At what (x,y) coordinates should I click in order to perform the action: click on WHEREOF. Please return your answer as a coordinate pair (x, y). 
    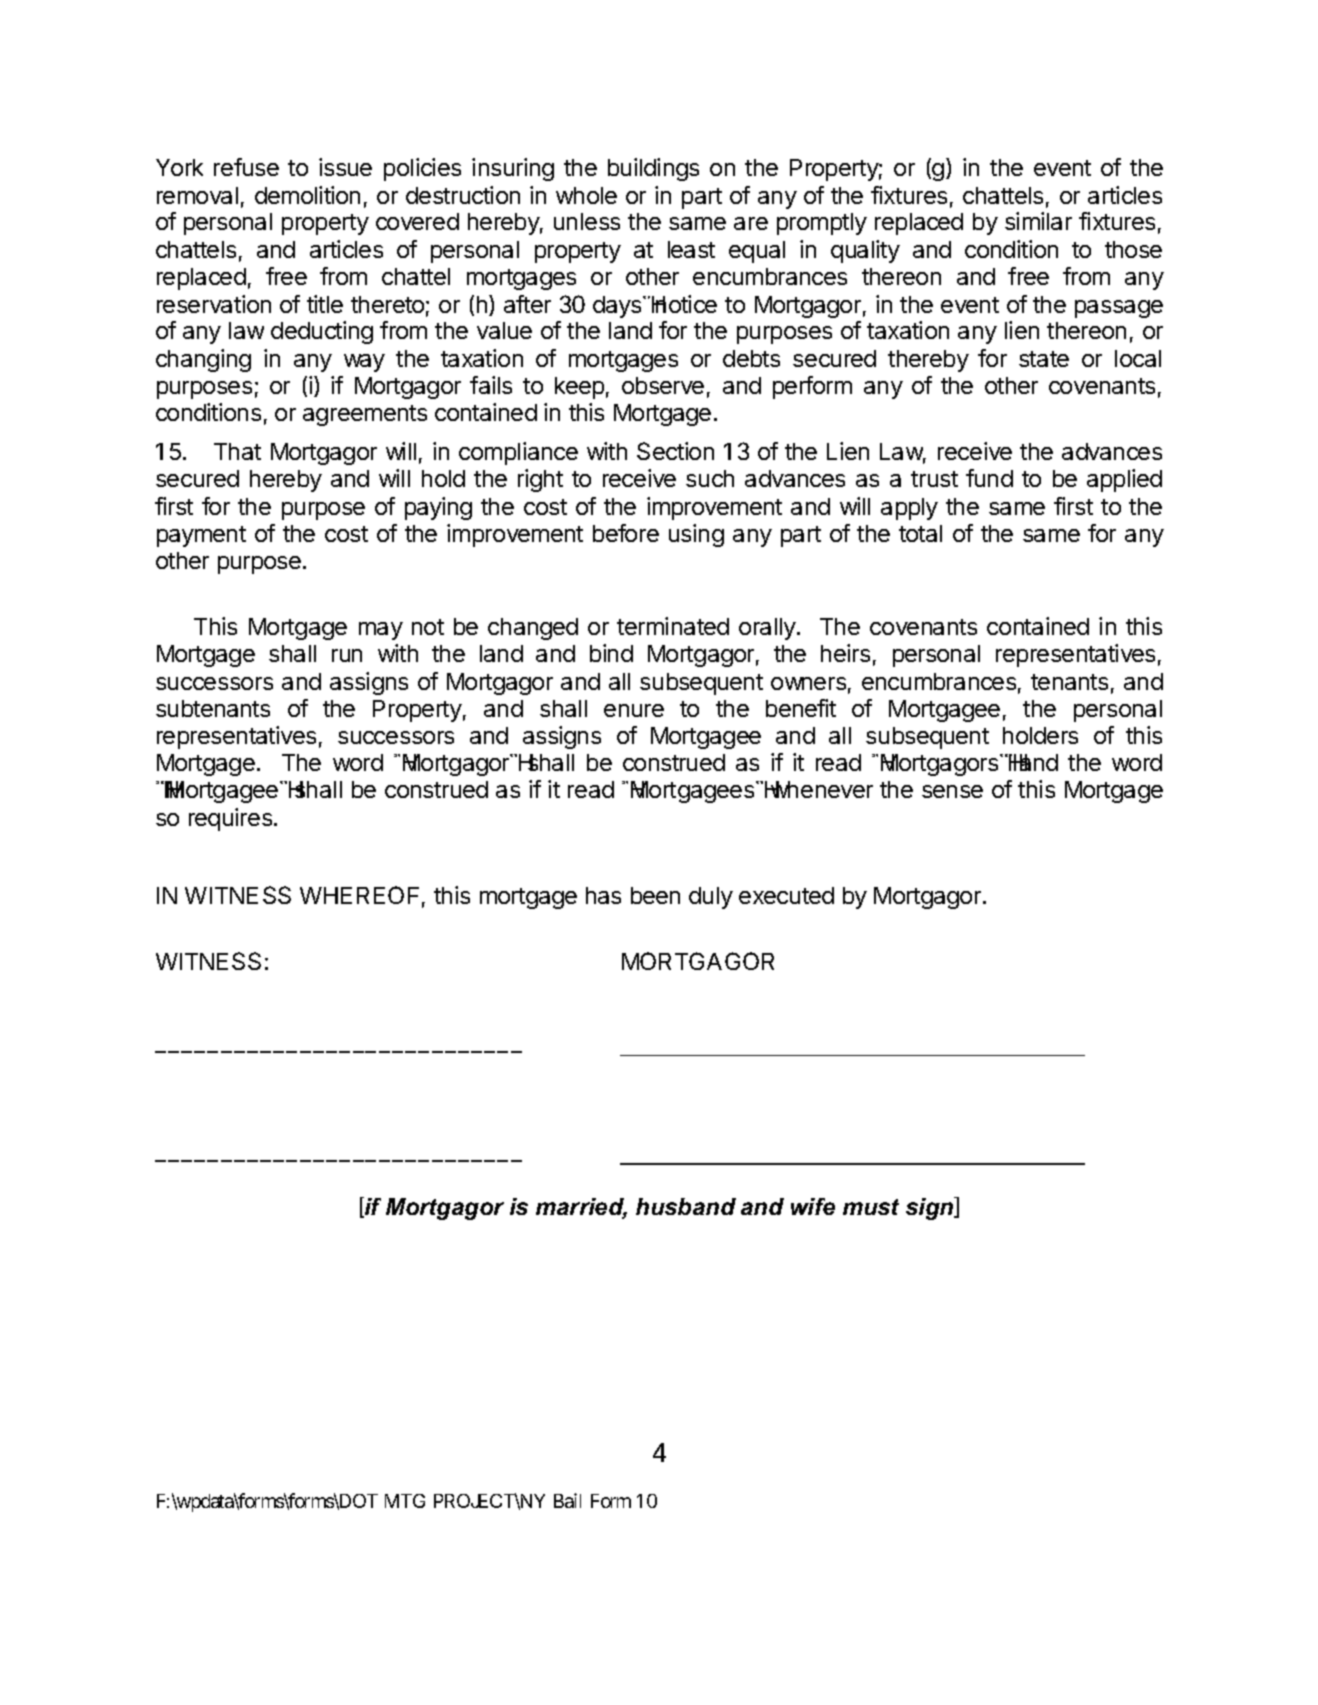
    Looking at the image, I should click on (359, 895).
